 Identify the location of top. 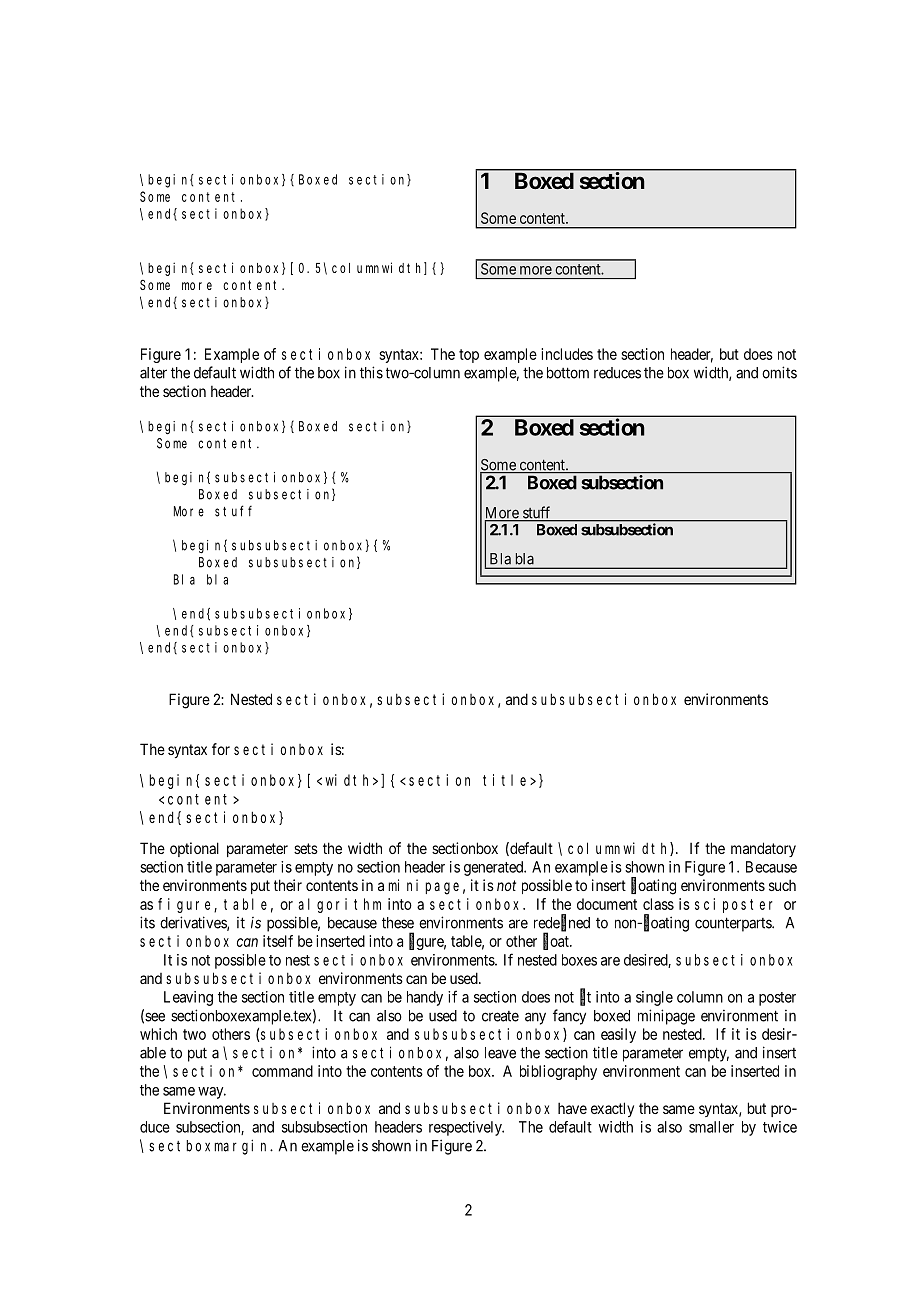
(469, 356).
